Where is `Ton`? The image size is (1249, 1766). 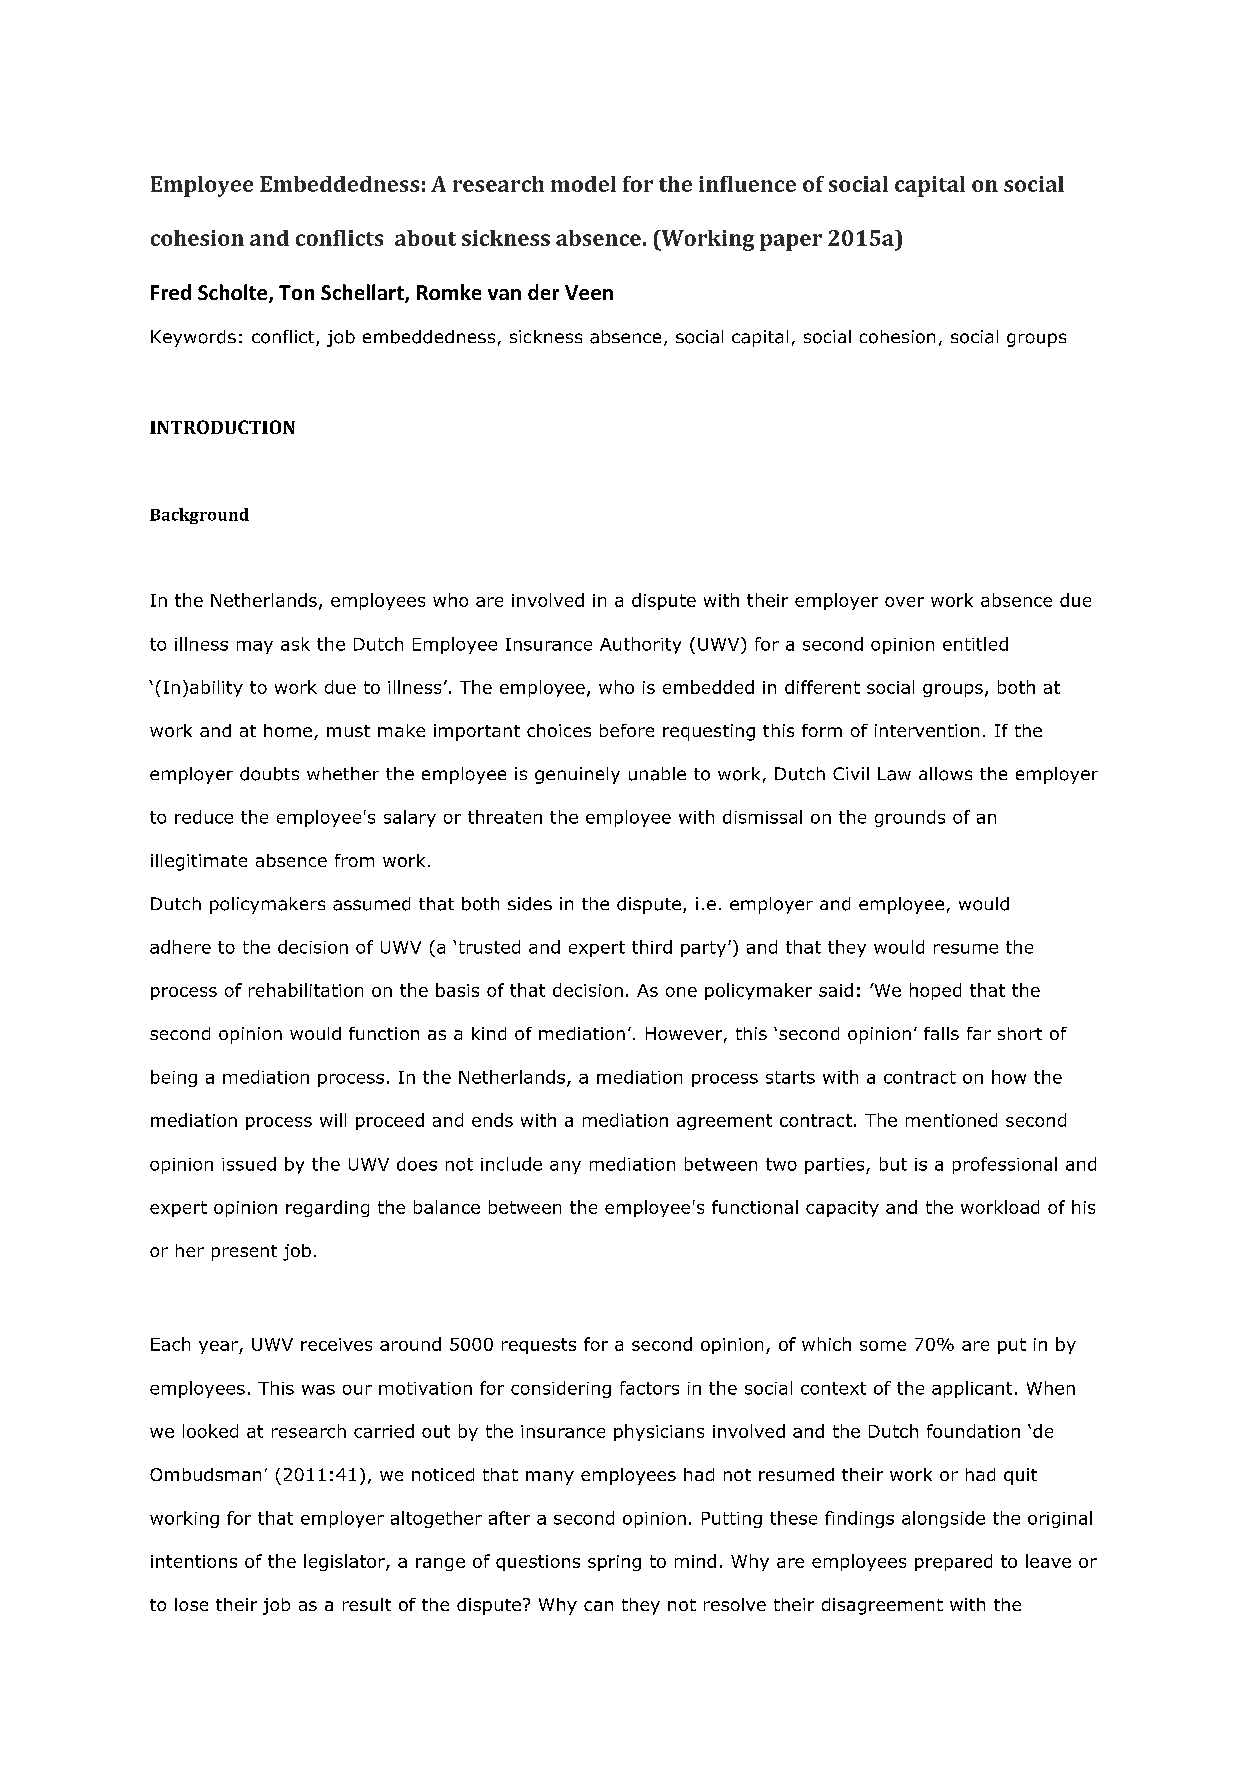
Ton is located at coordinates (296, 292).
